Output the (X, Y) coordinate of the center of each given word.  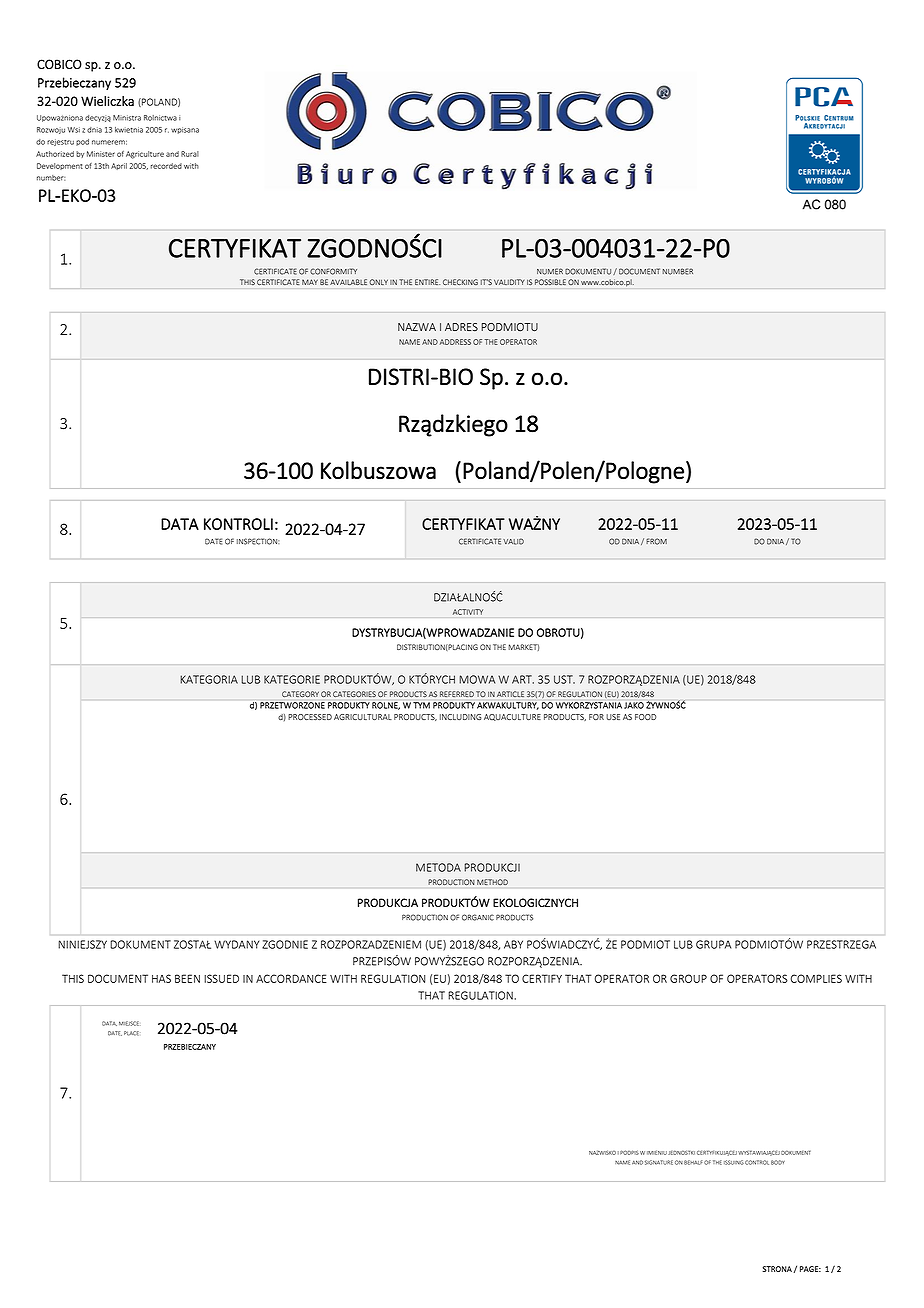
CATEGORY (300, 694)
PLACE (131, 1033)
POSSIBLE (550, 282)
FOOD (645, 717)
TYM (421, 705)
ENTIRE (427, 282)
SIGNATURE (659, 1162)
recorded (166, 166)
